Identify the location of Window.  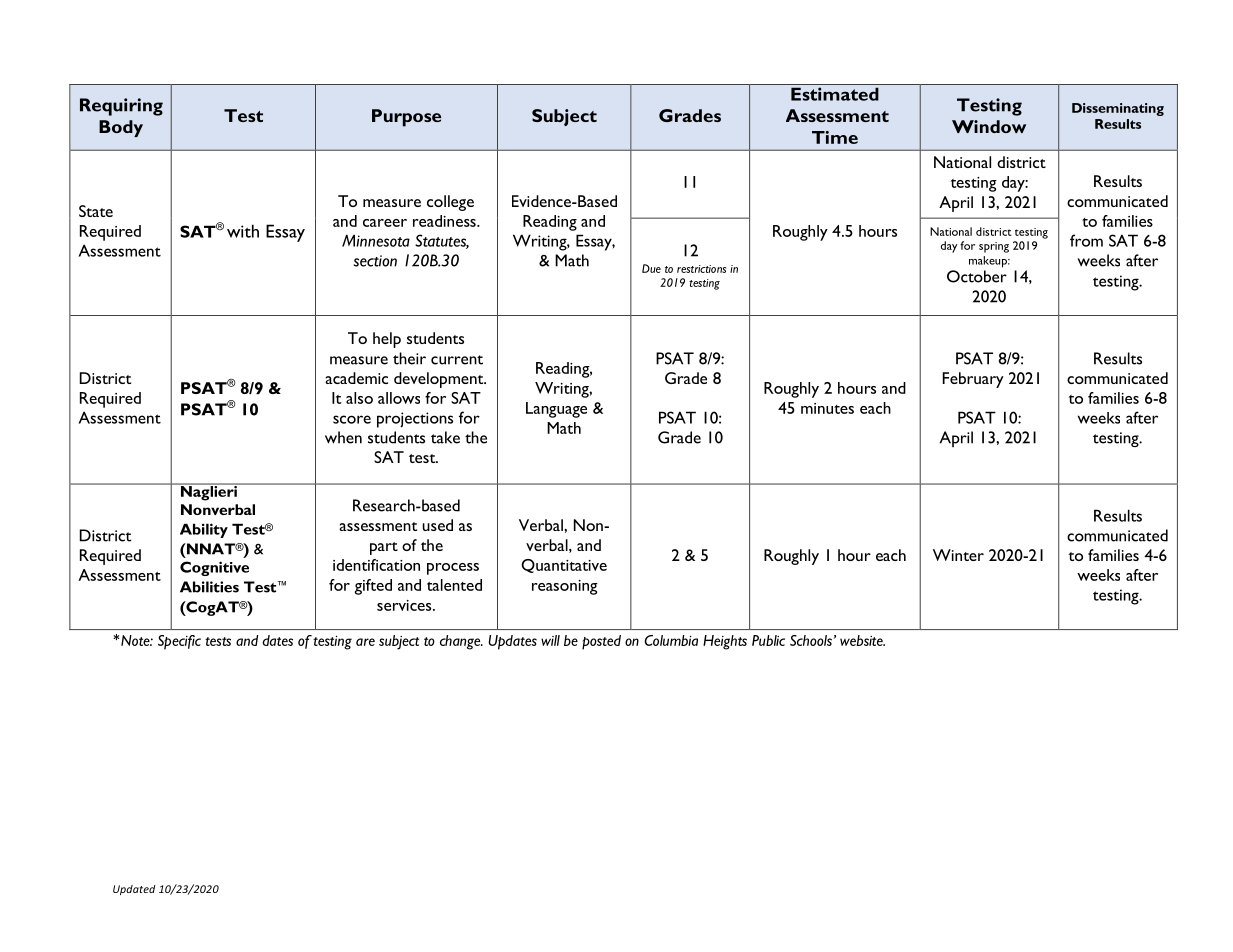
(989, 126).
